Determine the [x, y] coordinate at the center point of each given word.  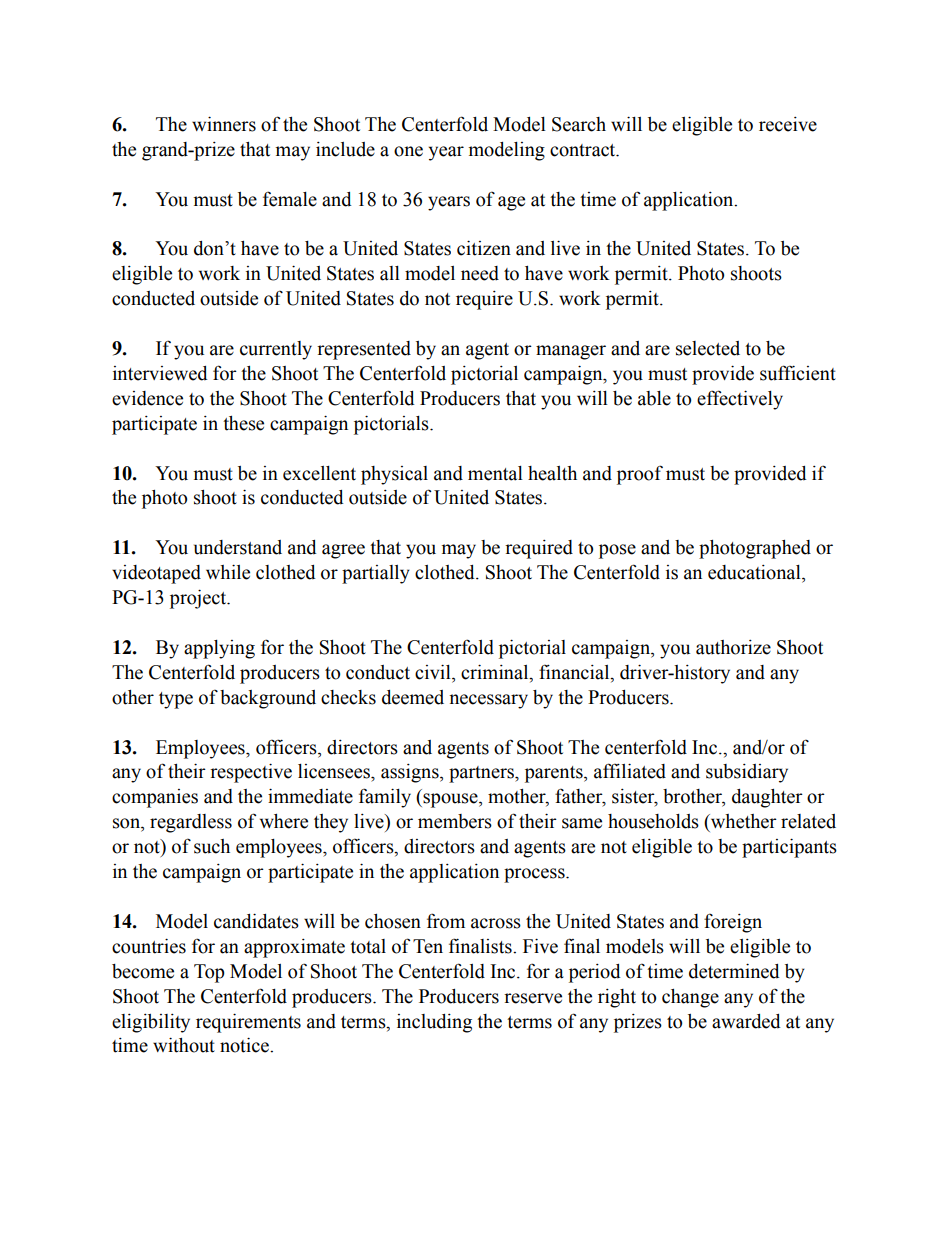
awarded [746, 1021]
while [228, 572]
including [434, 1023]
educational [755, 572]
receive [788, 124]
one [408, 151]
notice [245, 1045]
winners [224, 124]
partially [376, 574]
